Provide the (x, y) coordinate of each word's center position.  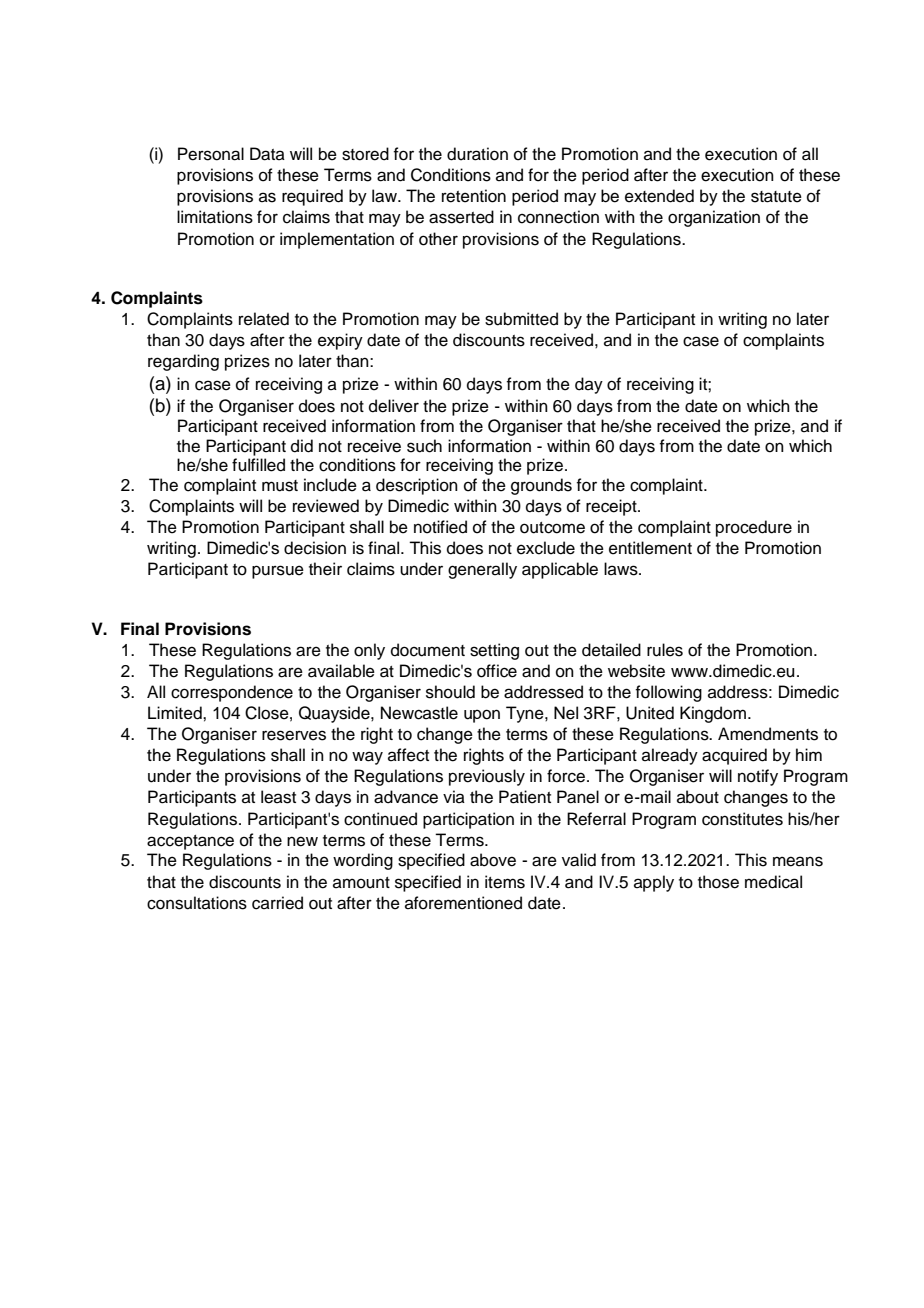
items (505, 882)
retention (474, 196)
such (424, 446)
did (302, 446)
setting (494, 651)
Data (267, 154)
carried (277, 903)
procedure (754, 528)
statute (776, 197)
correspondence (232, 693)
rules (665, 650)
